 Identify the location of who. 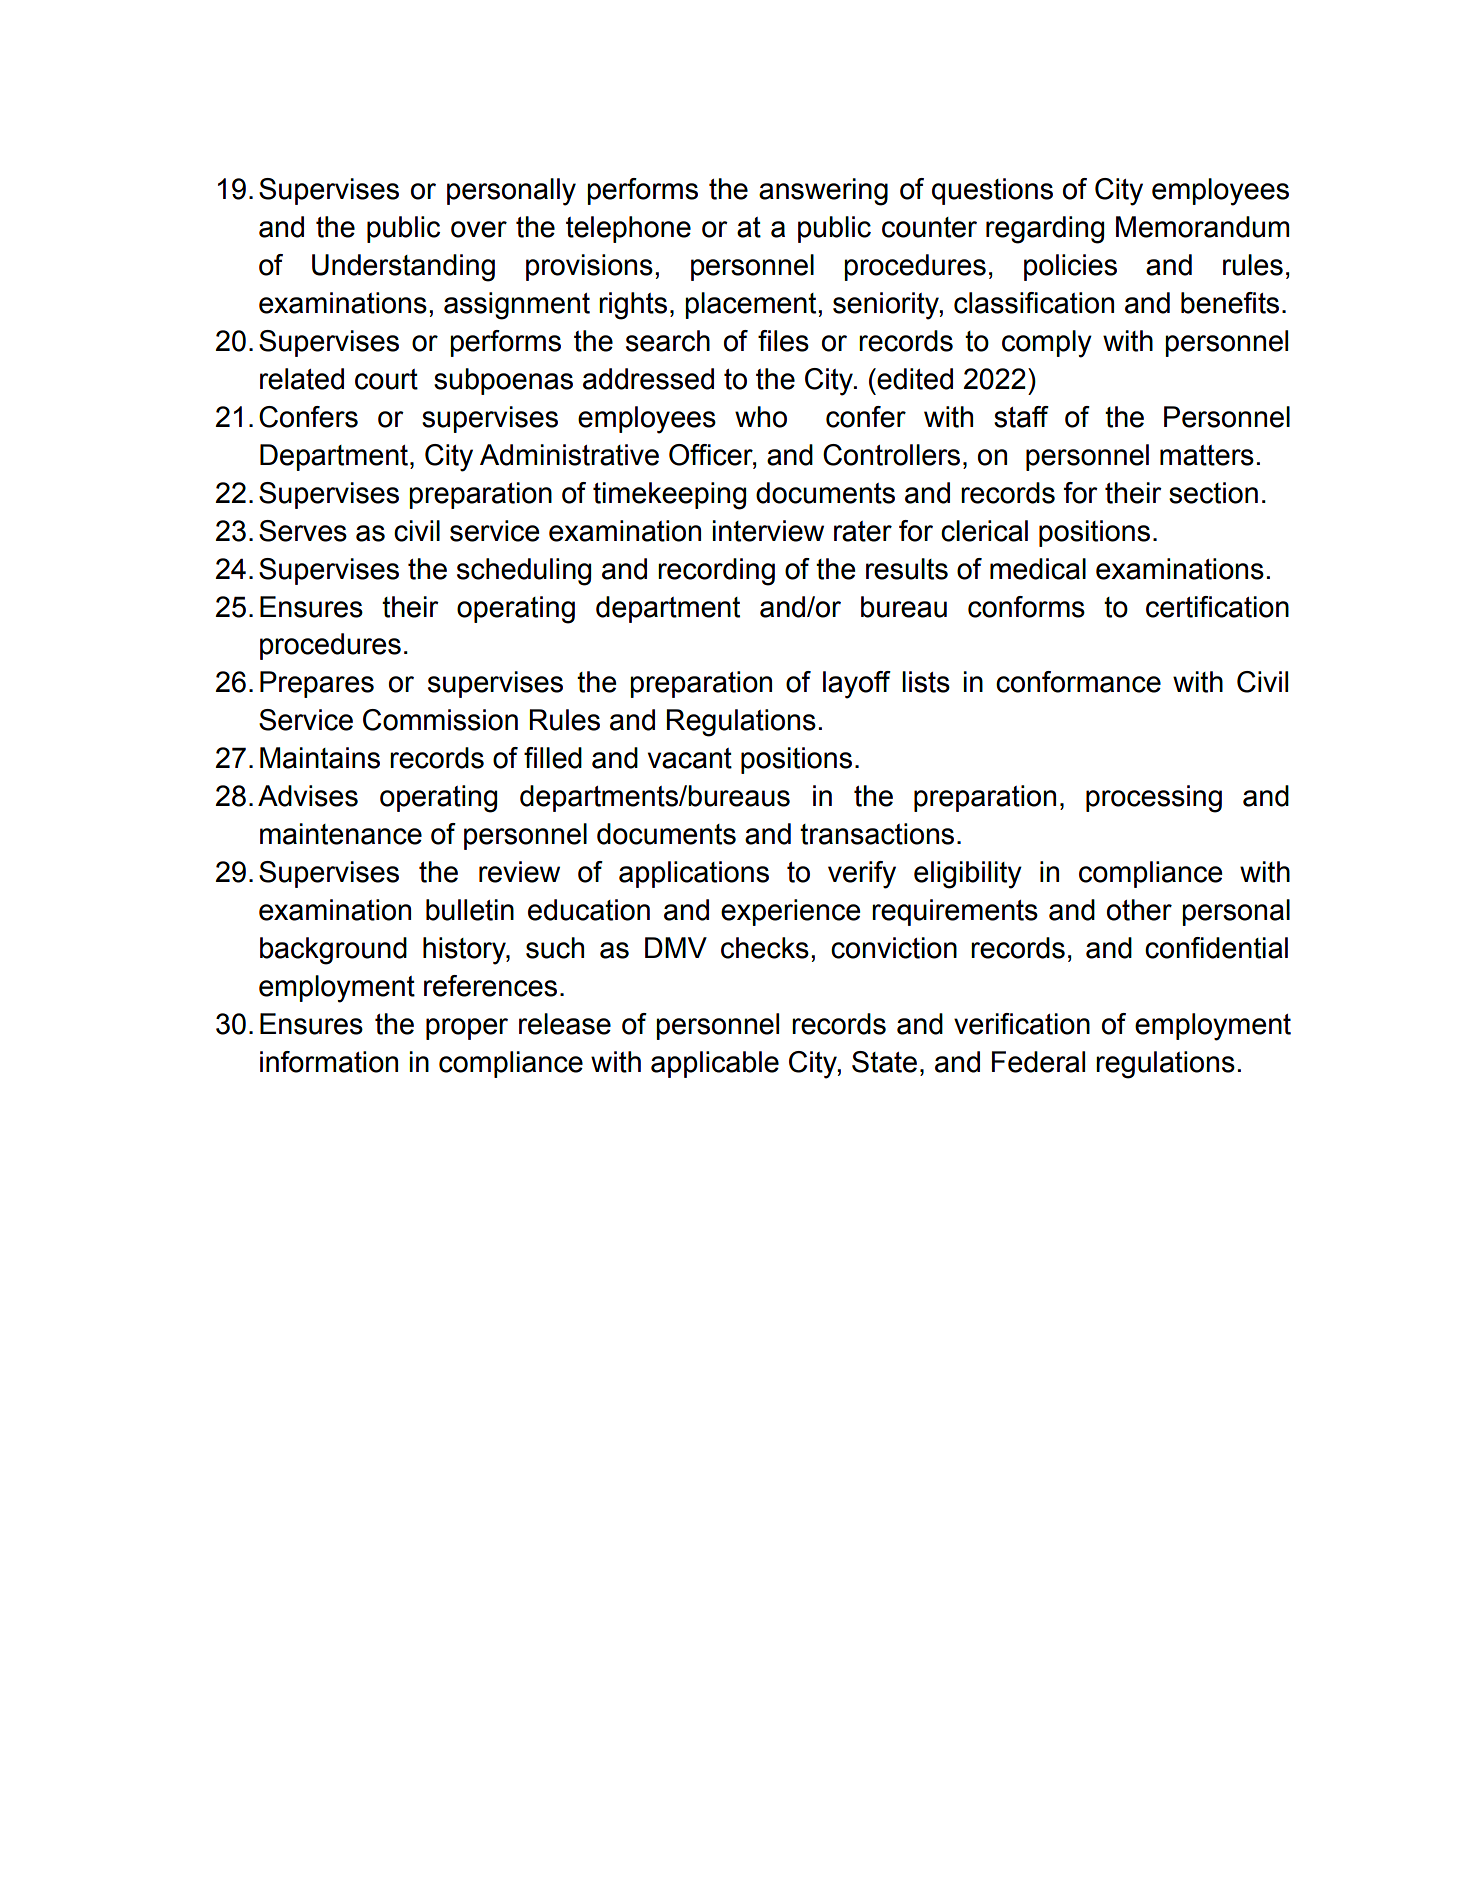
(761, 417).
